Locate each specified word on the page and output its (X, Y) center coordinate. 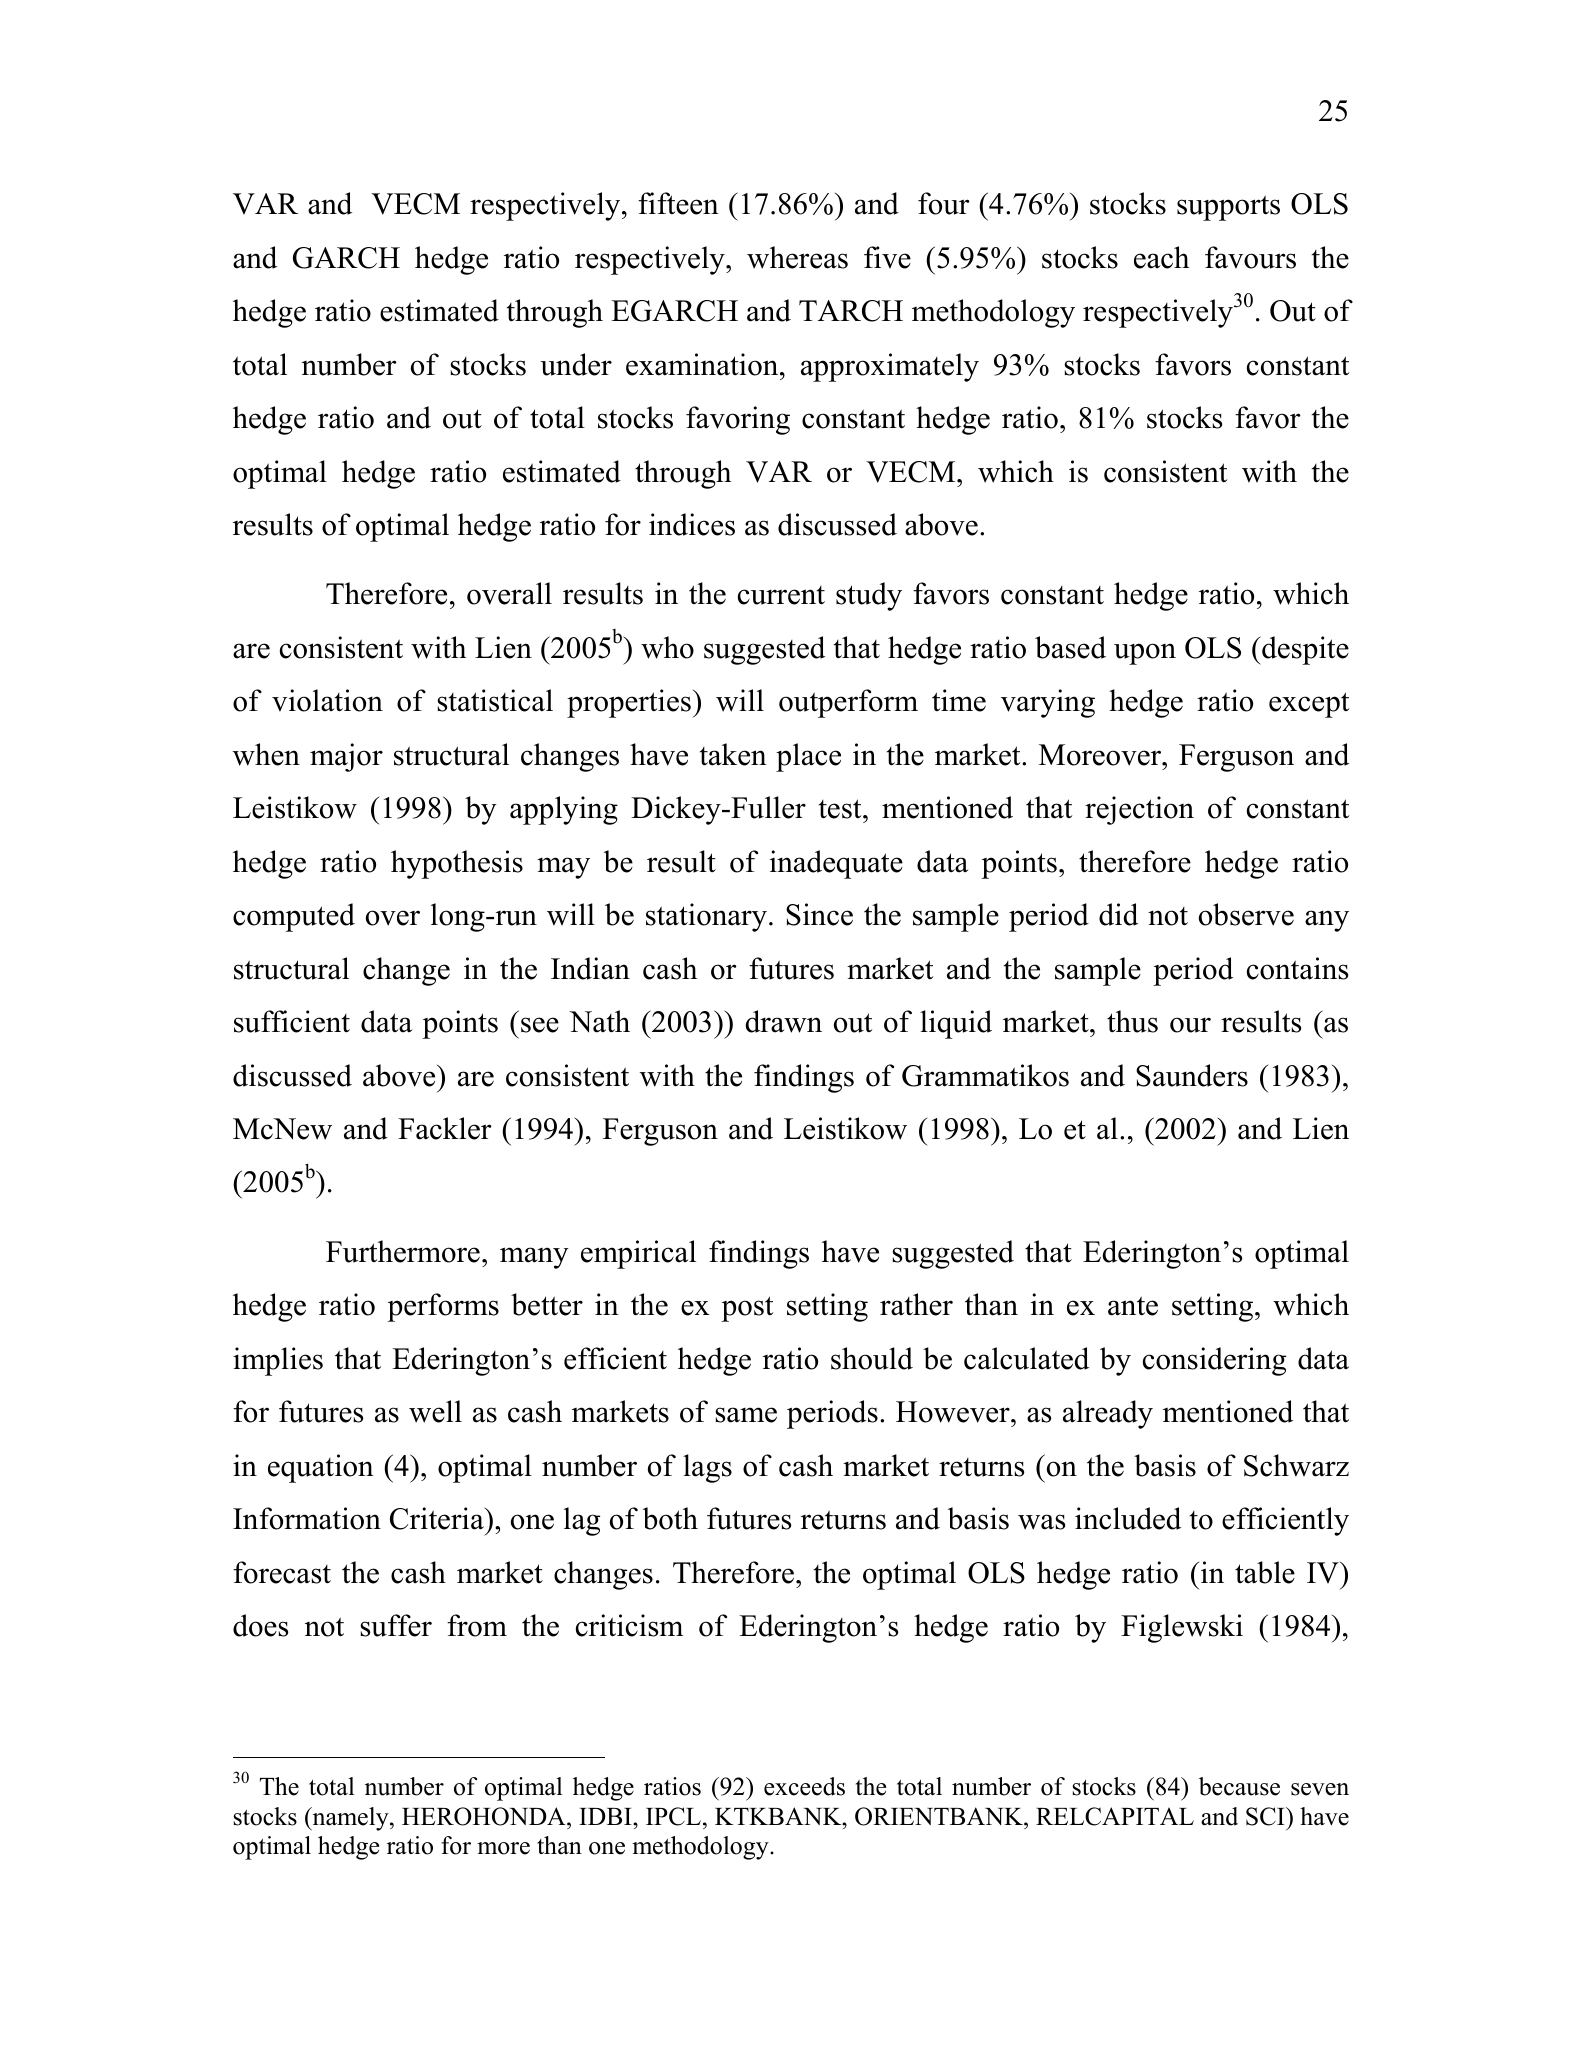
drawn (783, 1021)
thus (1132, 1021)
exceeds (804, 1786)
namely (350, 1819)
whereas (797, 257)
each (1161, 257)
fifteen (678, 203)
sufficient (292, 1021)
